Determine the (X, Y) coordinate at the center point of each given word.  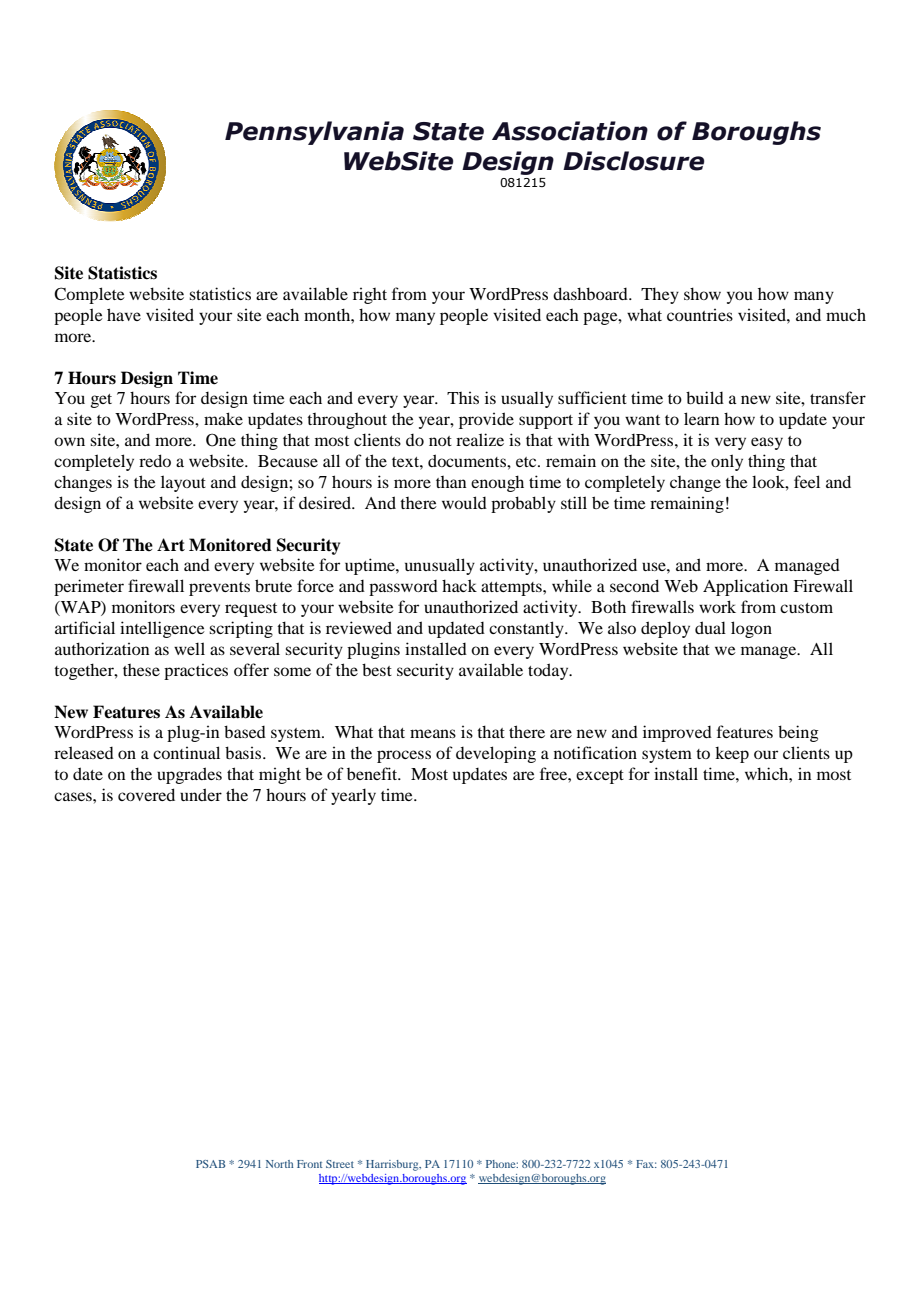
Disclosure (633, 161)
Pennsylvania (314, 133)
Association (570, 131)
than (451, 482)
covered (146, 794)
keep (732, 754)
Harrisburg (393, 1165)
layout (183, 483)
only (727, 462)
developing (496, 754)
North (279, 1164)
